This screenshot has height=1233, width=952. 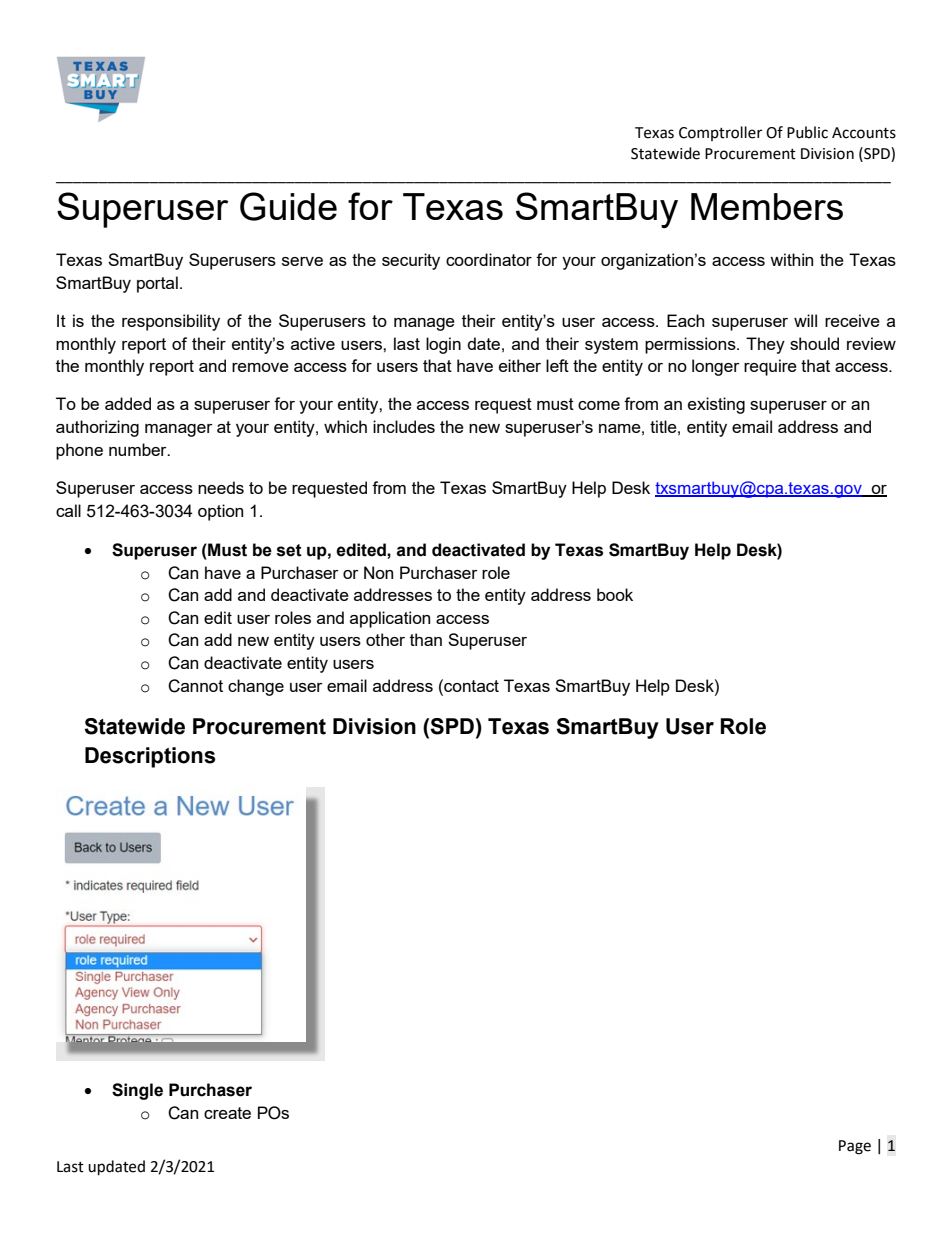 What do you see at coordinates (807, 132) in the screenshot?
I see `Public` at bounding box center [807, 132].
